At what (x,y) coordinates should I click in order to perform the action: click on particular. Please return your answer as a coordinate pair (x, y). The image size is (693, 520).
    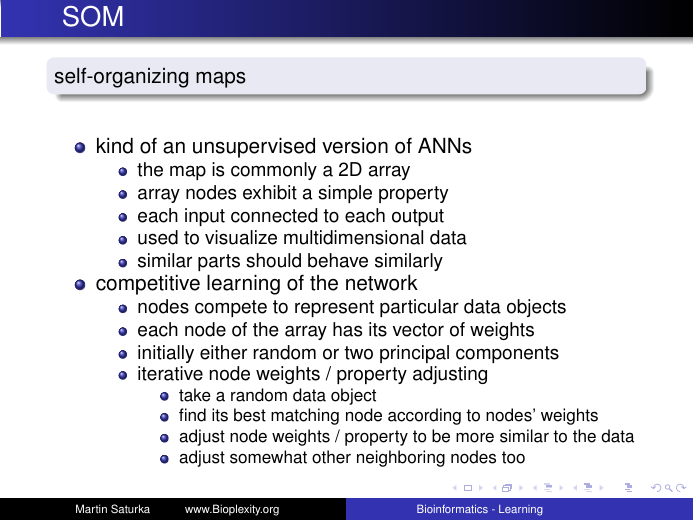
    Looking at the image, I should click on (419, 308).
